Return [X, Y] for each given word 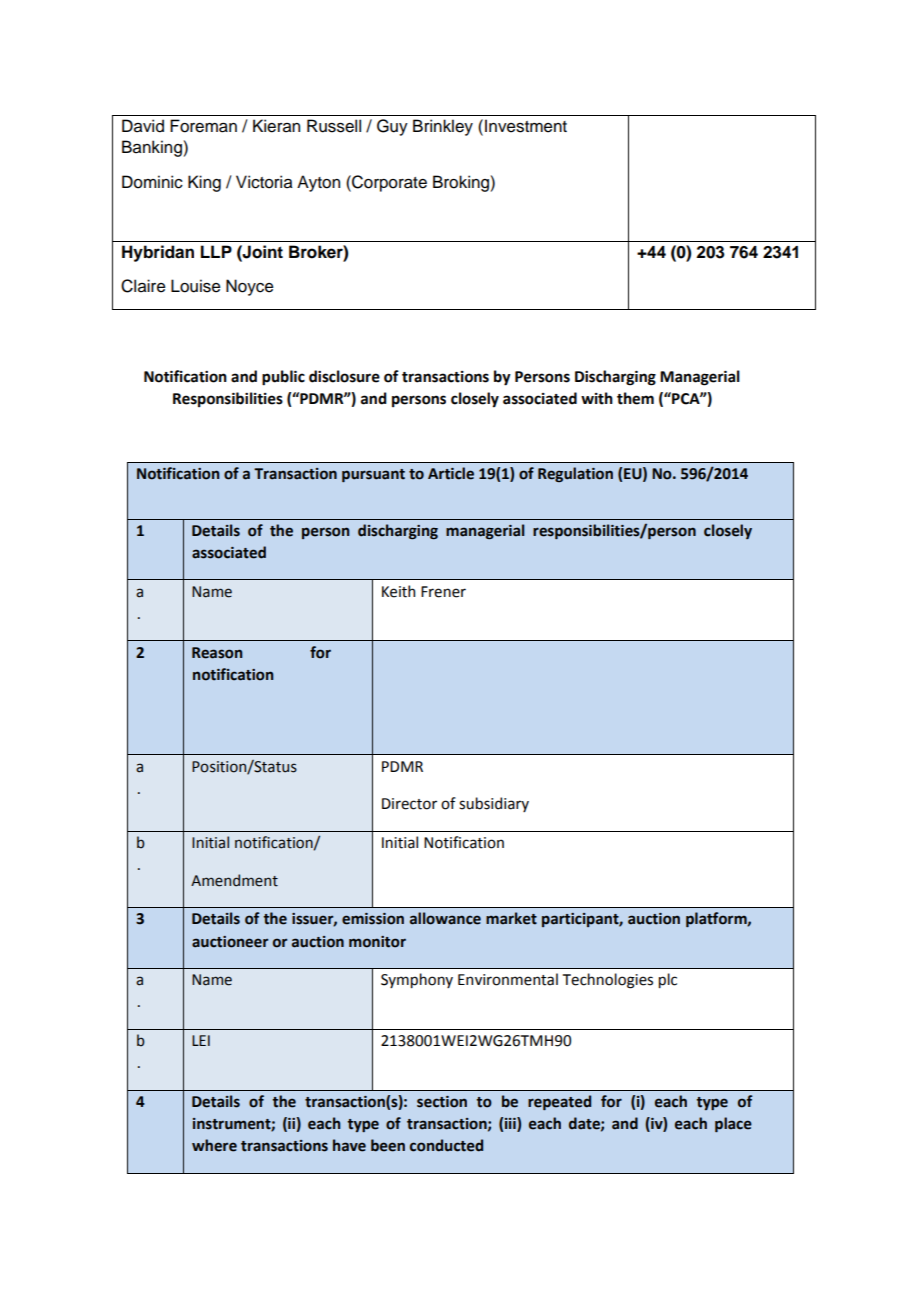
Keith [398, 591]
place [733, 1124]
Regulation [575, 474]
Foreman [203, 126]
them [635, 398]
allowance [445, 918]
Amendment [234, 880]
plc [668, 980]
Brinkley [443, 127]
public [283, 378]
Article [451, 473]
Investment [526, 126]
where [214, 1145]
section [442, 1102]
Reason [217, 653]
